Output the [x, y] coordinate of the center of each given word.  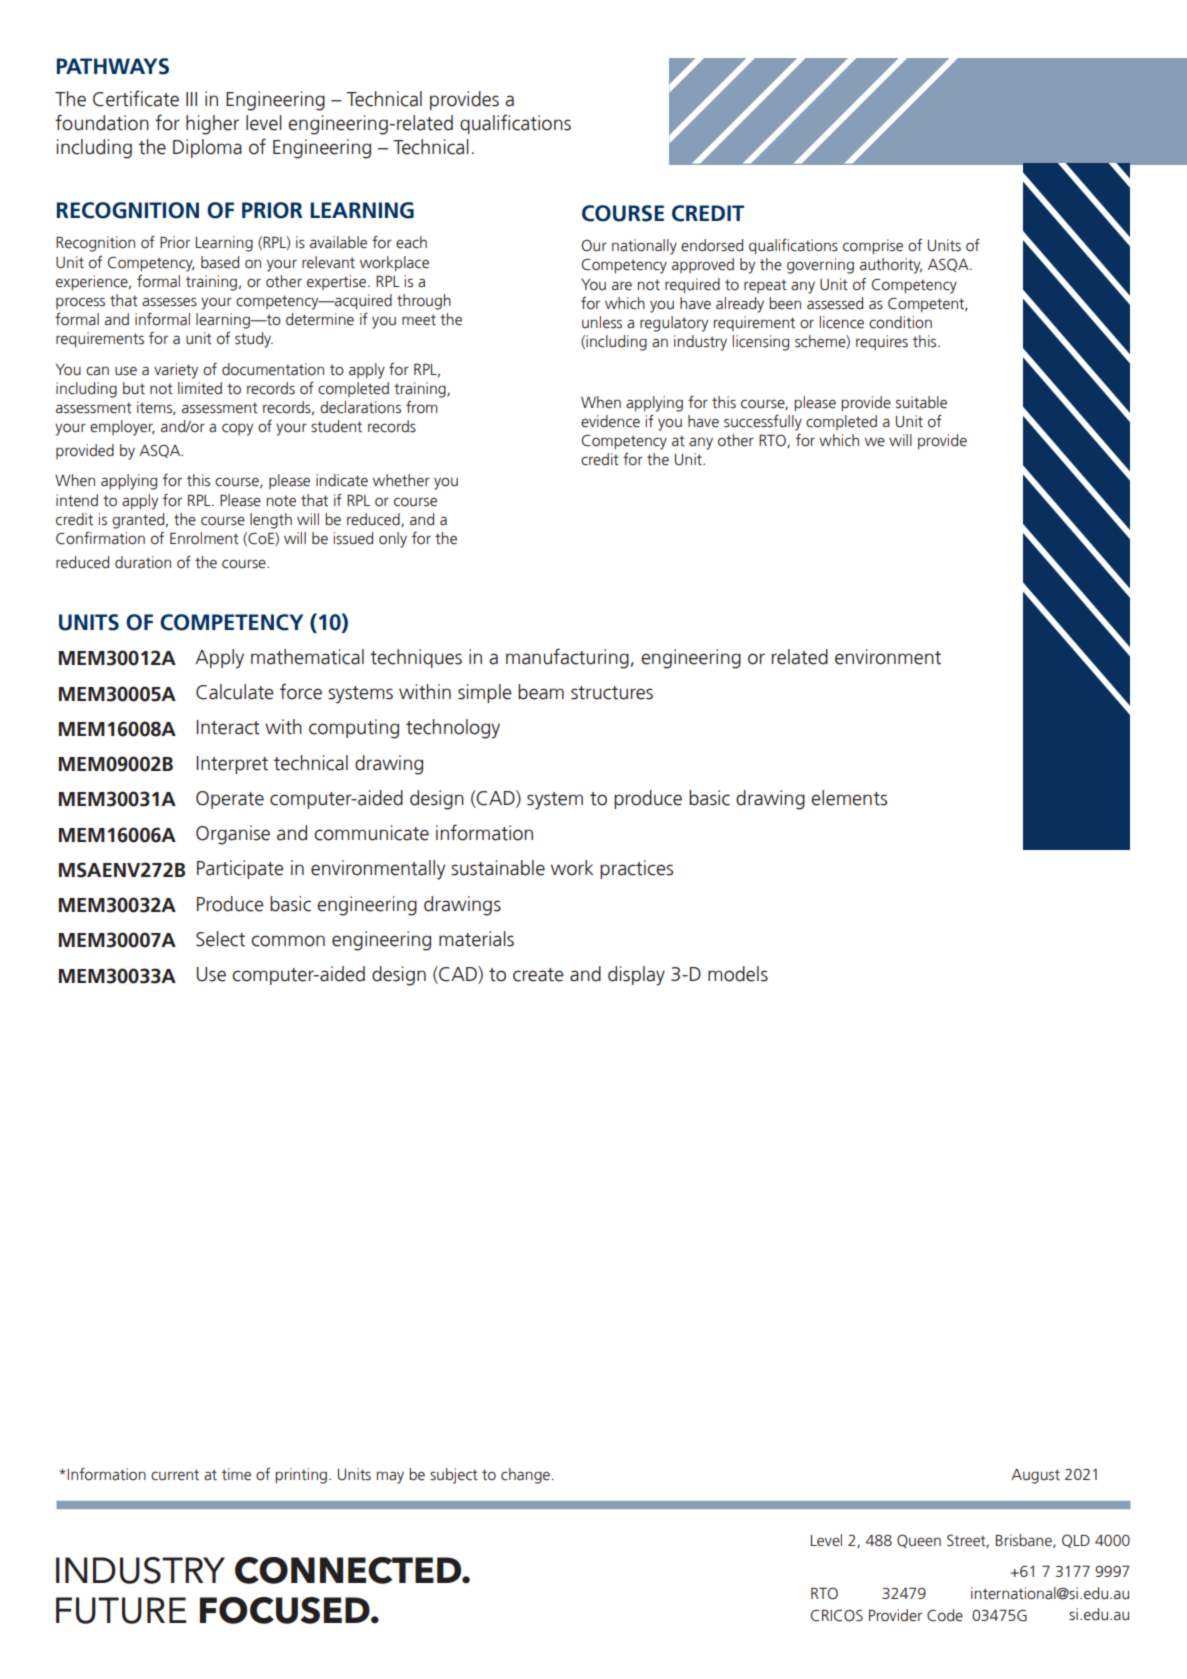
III [191, 99]
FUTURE [121, 1610]
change [525, 1476]
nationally [644, 247]
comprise [873, 246]
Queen [919, 1541]
